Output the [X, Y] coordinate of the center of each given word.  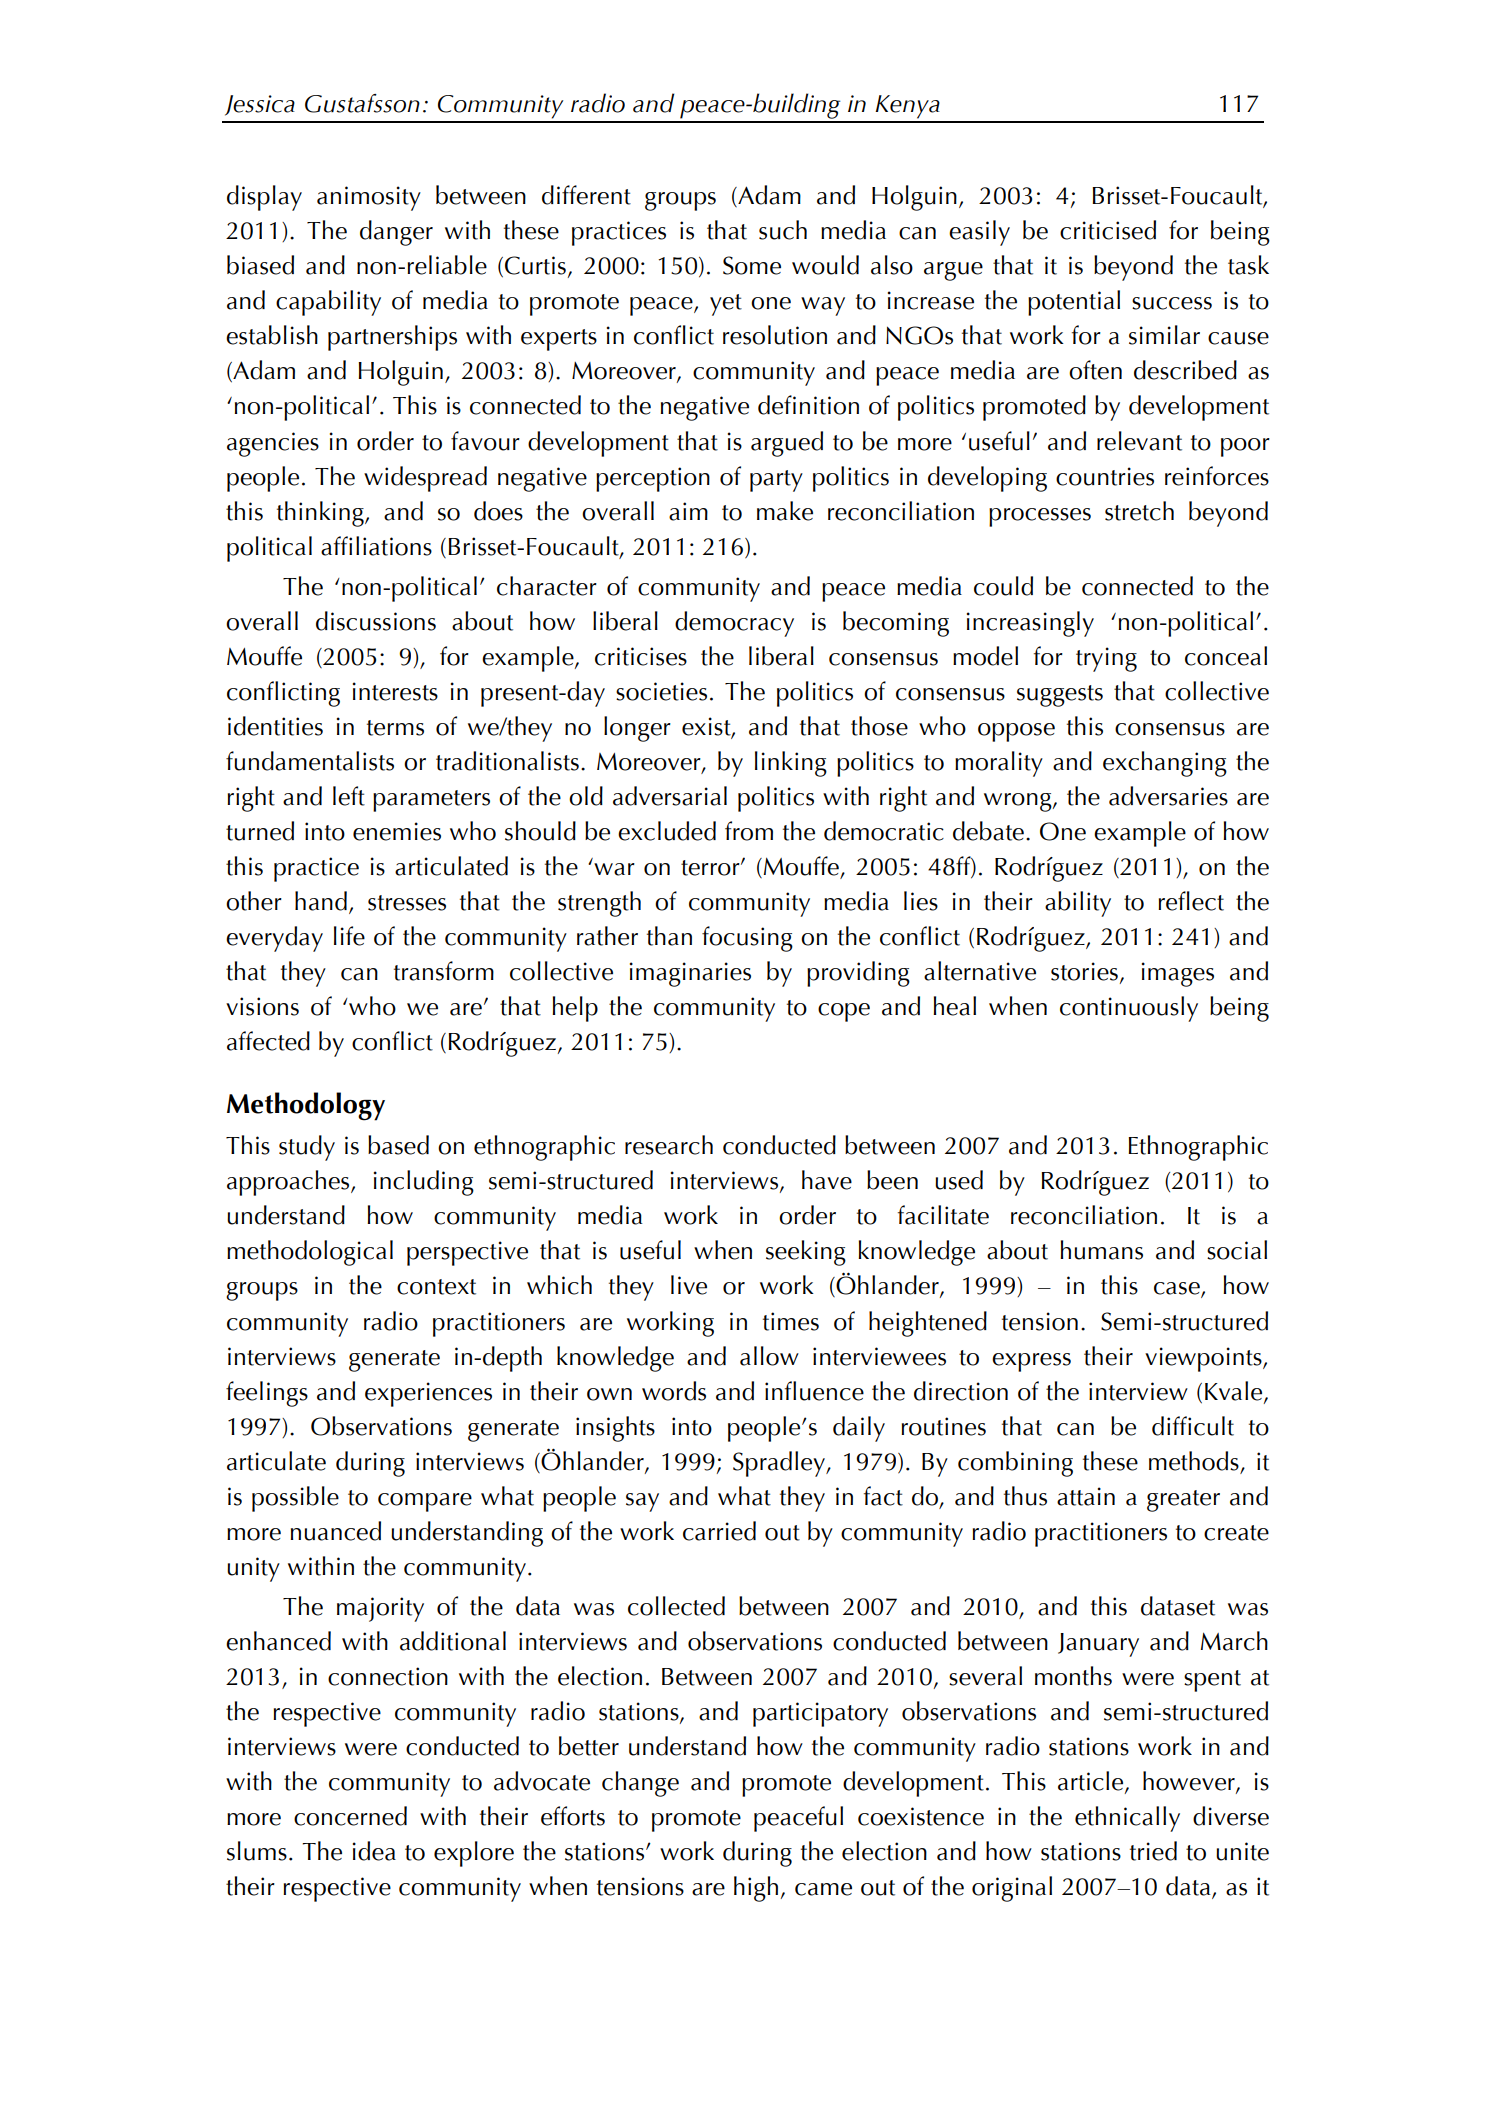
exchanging [1165, 764]
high [756, 1889]
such [783, 230]
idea [374, 1851]
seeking [806, 1253]
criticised [1108, 230]
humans [1101, 1250]
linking [791, 764]
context [436, 1287]
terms [395, 728]
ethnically [1127, 1819]
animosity [369, 198]
